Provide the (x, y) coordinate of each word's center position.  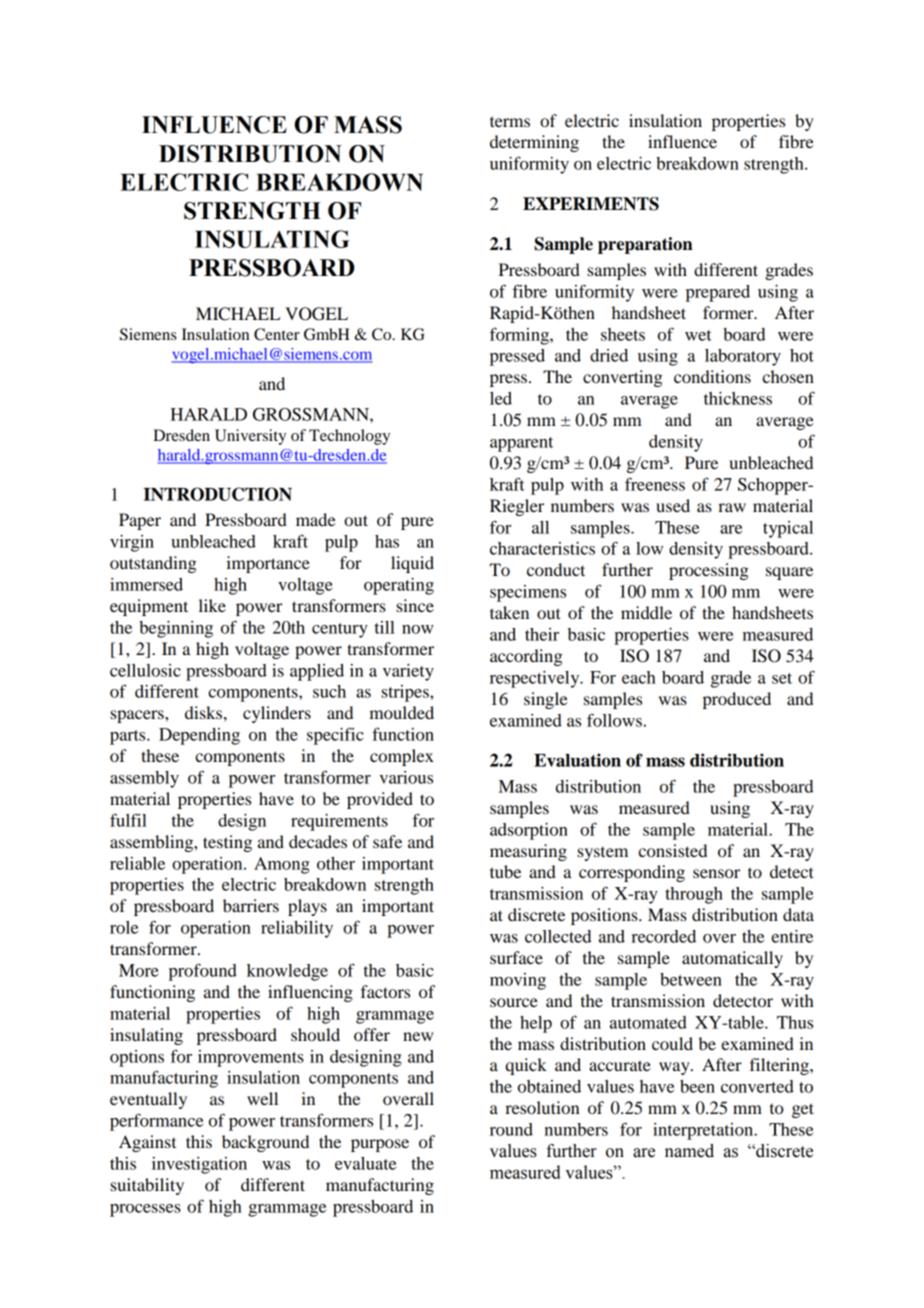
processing (709, 571)
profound (203, 972)
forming (520, 336)
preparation (645, 245)
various (406, 777)
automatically (732, 959)
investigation (199, 1165)
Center (277, 334)
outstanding (153, 564)
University (250, 437)
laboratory (743, 357)
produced (737, 700)
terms (510, 121)
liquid (412, 564)
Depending (199, 736)
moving (518, 981)
